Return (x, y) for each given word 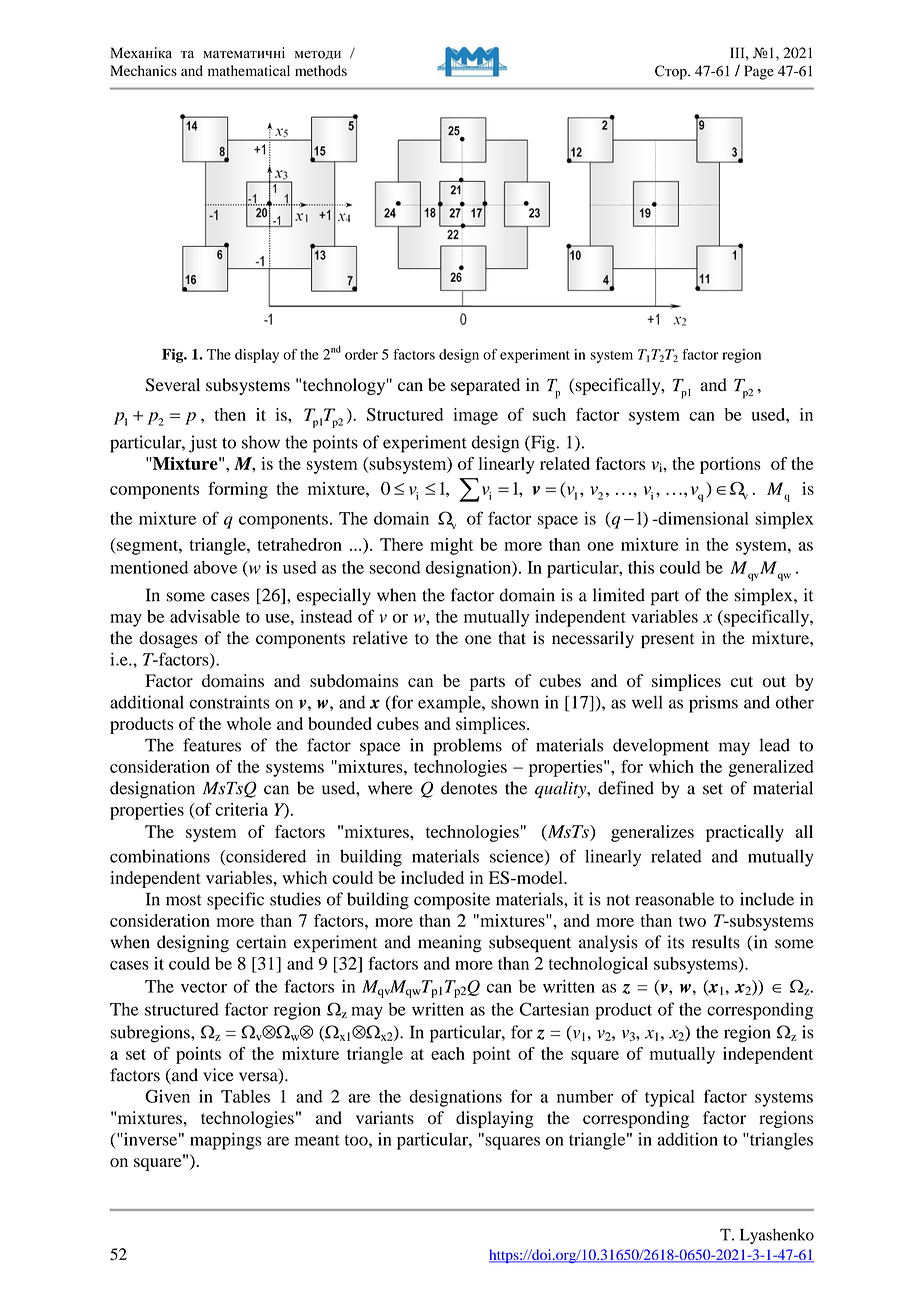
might (452, 546)
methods (321, 70)
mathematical (249, 70)
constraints (230, 702)
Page (759, 72)
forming (238, 490)
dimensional (702, 518)
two (692, 921)
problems (467, 747)
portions (730, 465)
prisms (713, 704)
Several (173, 385)
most (184, 900)
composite (452, 901)
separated (485, 386)
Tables (245, 1096)
